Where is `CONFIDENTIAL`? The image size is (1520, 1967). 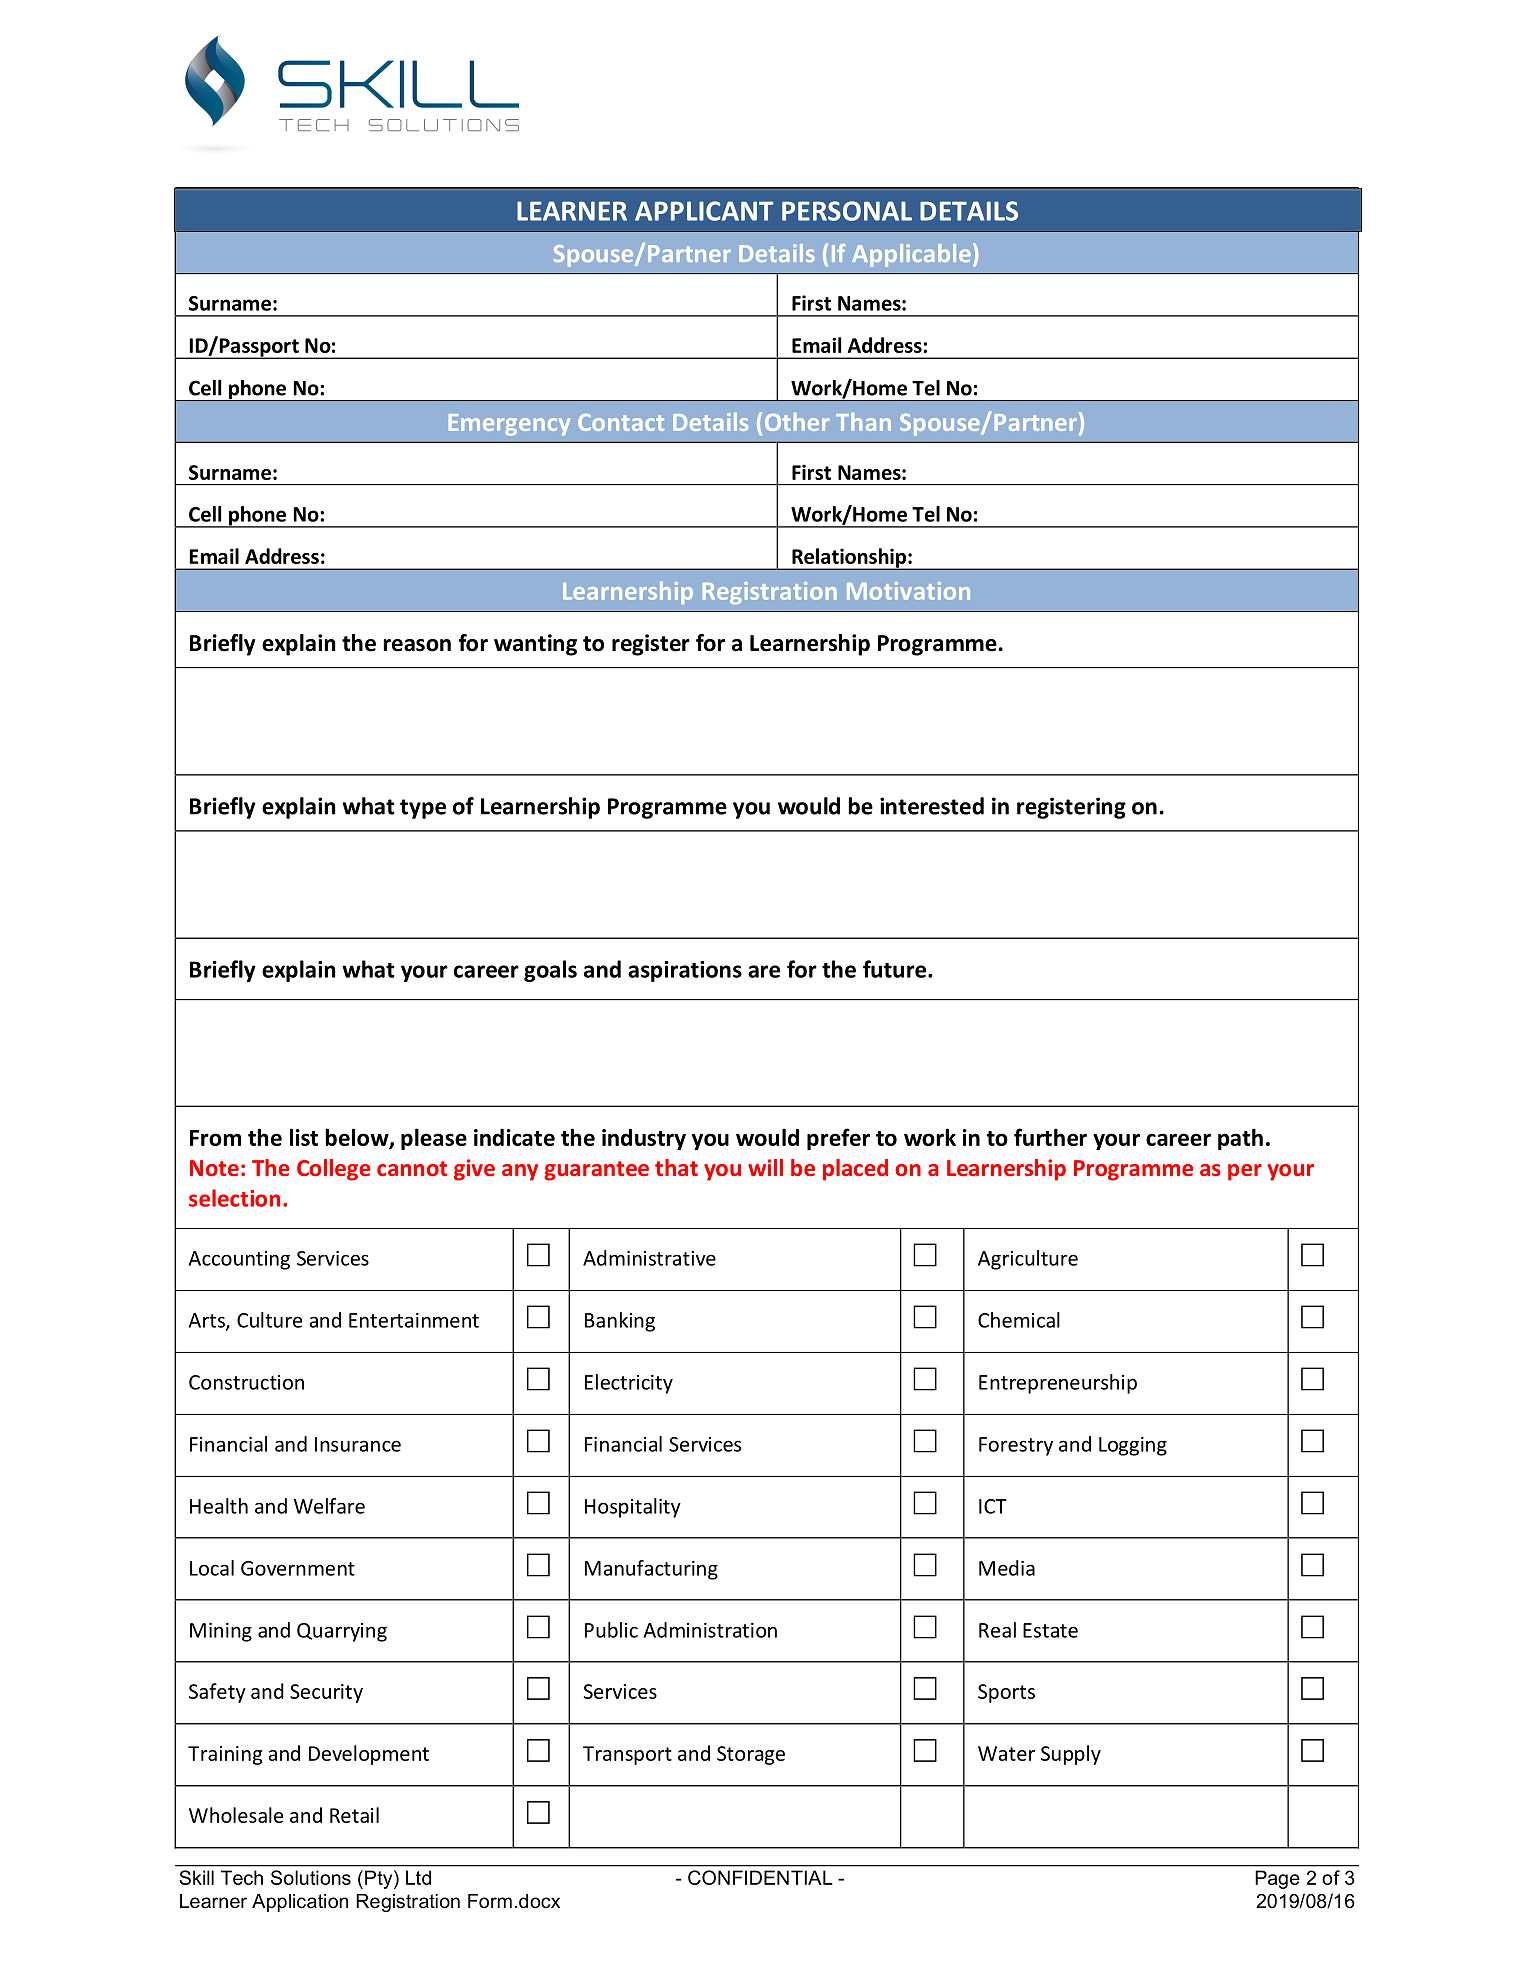
CONFIDENTIAL is located at coordinates (760, 1877).
